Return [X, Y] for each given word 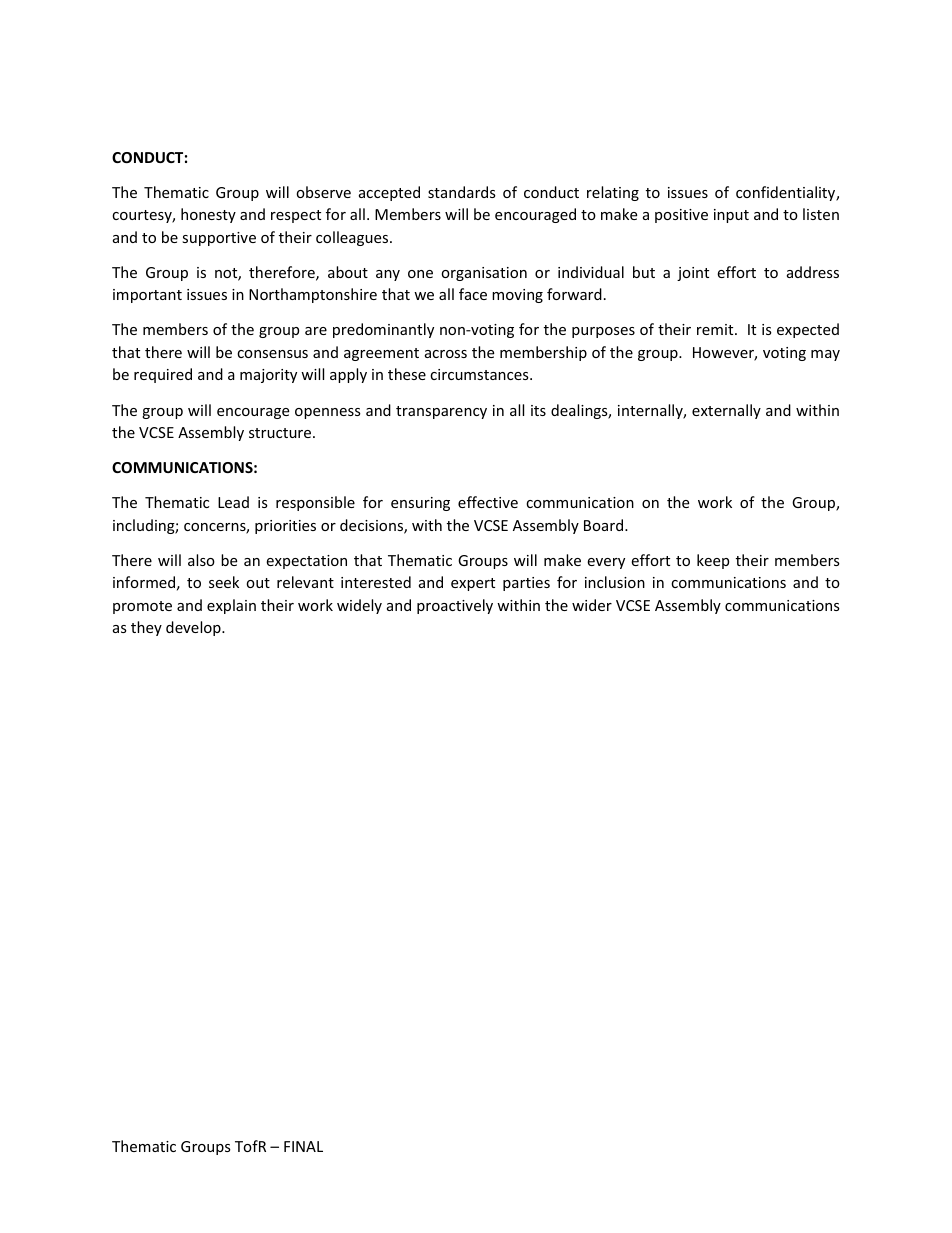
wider [592, 605]
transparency [441, 412]
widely [359, 606]
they [146, 628]
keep [713, 561]
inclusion [615, 582]
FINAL [303, 1146]
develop [194, 628]
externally [726, 411]
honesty [208, 215]
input [731, 216]
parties [526, 584]
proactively [455, 606]
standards [462, 192]
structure [281, 433]
